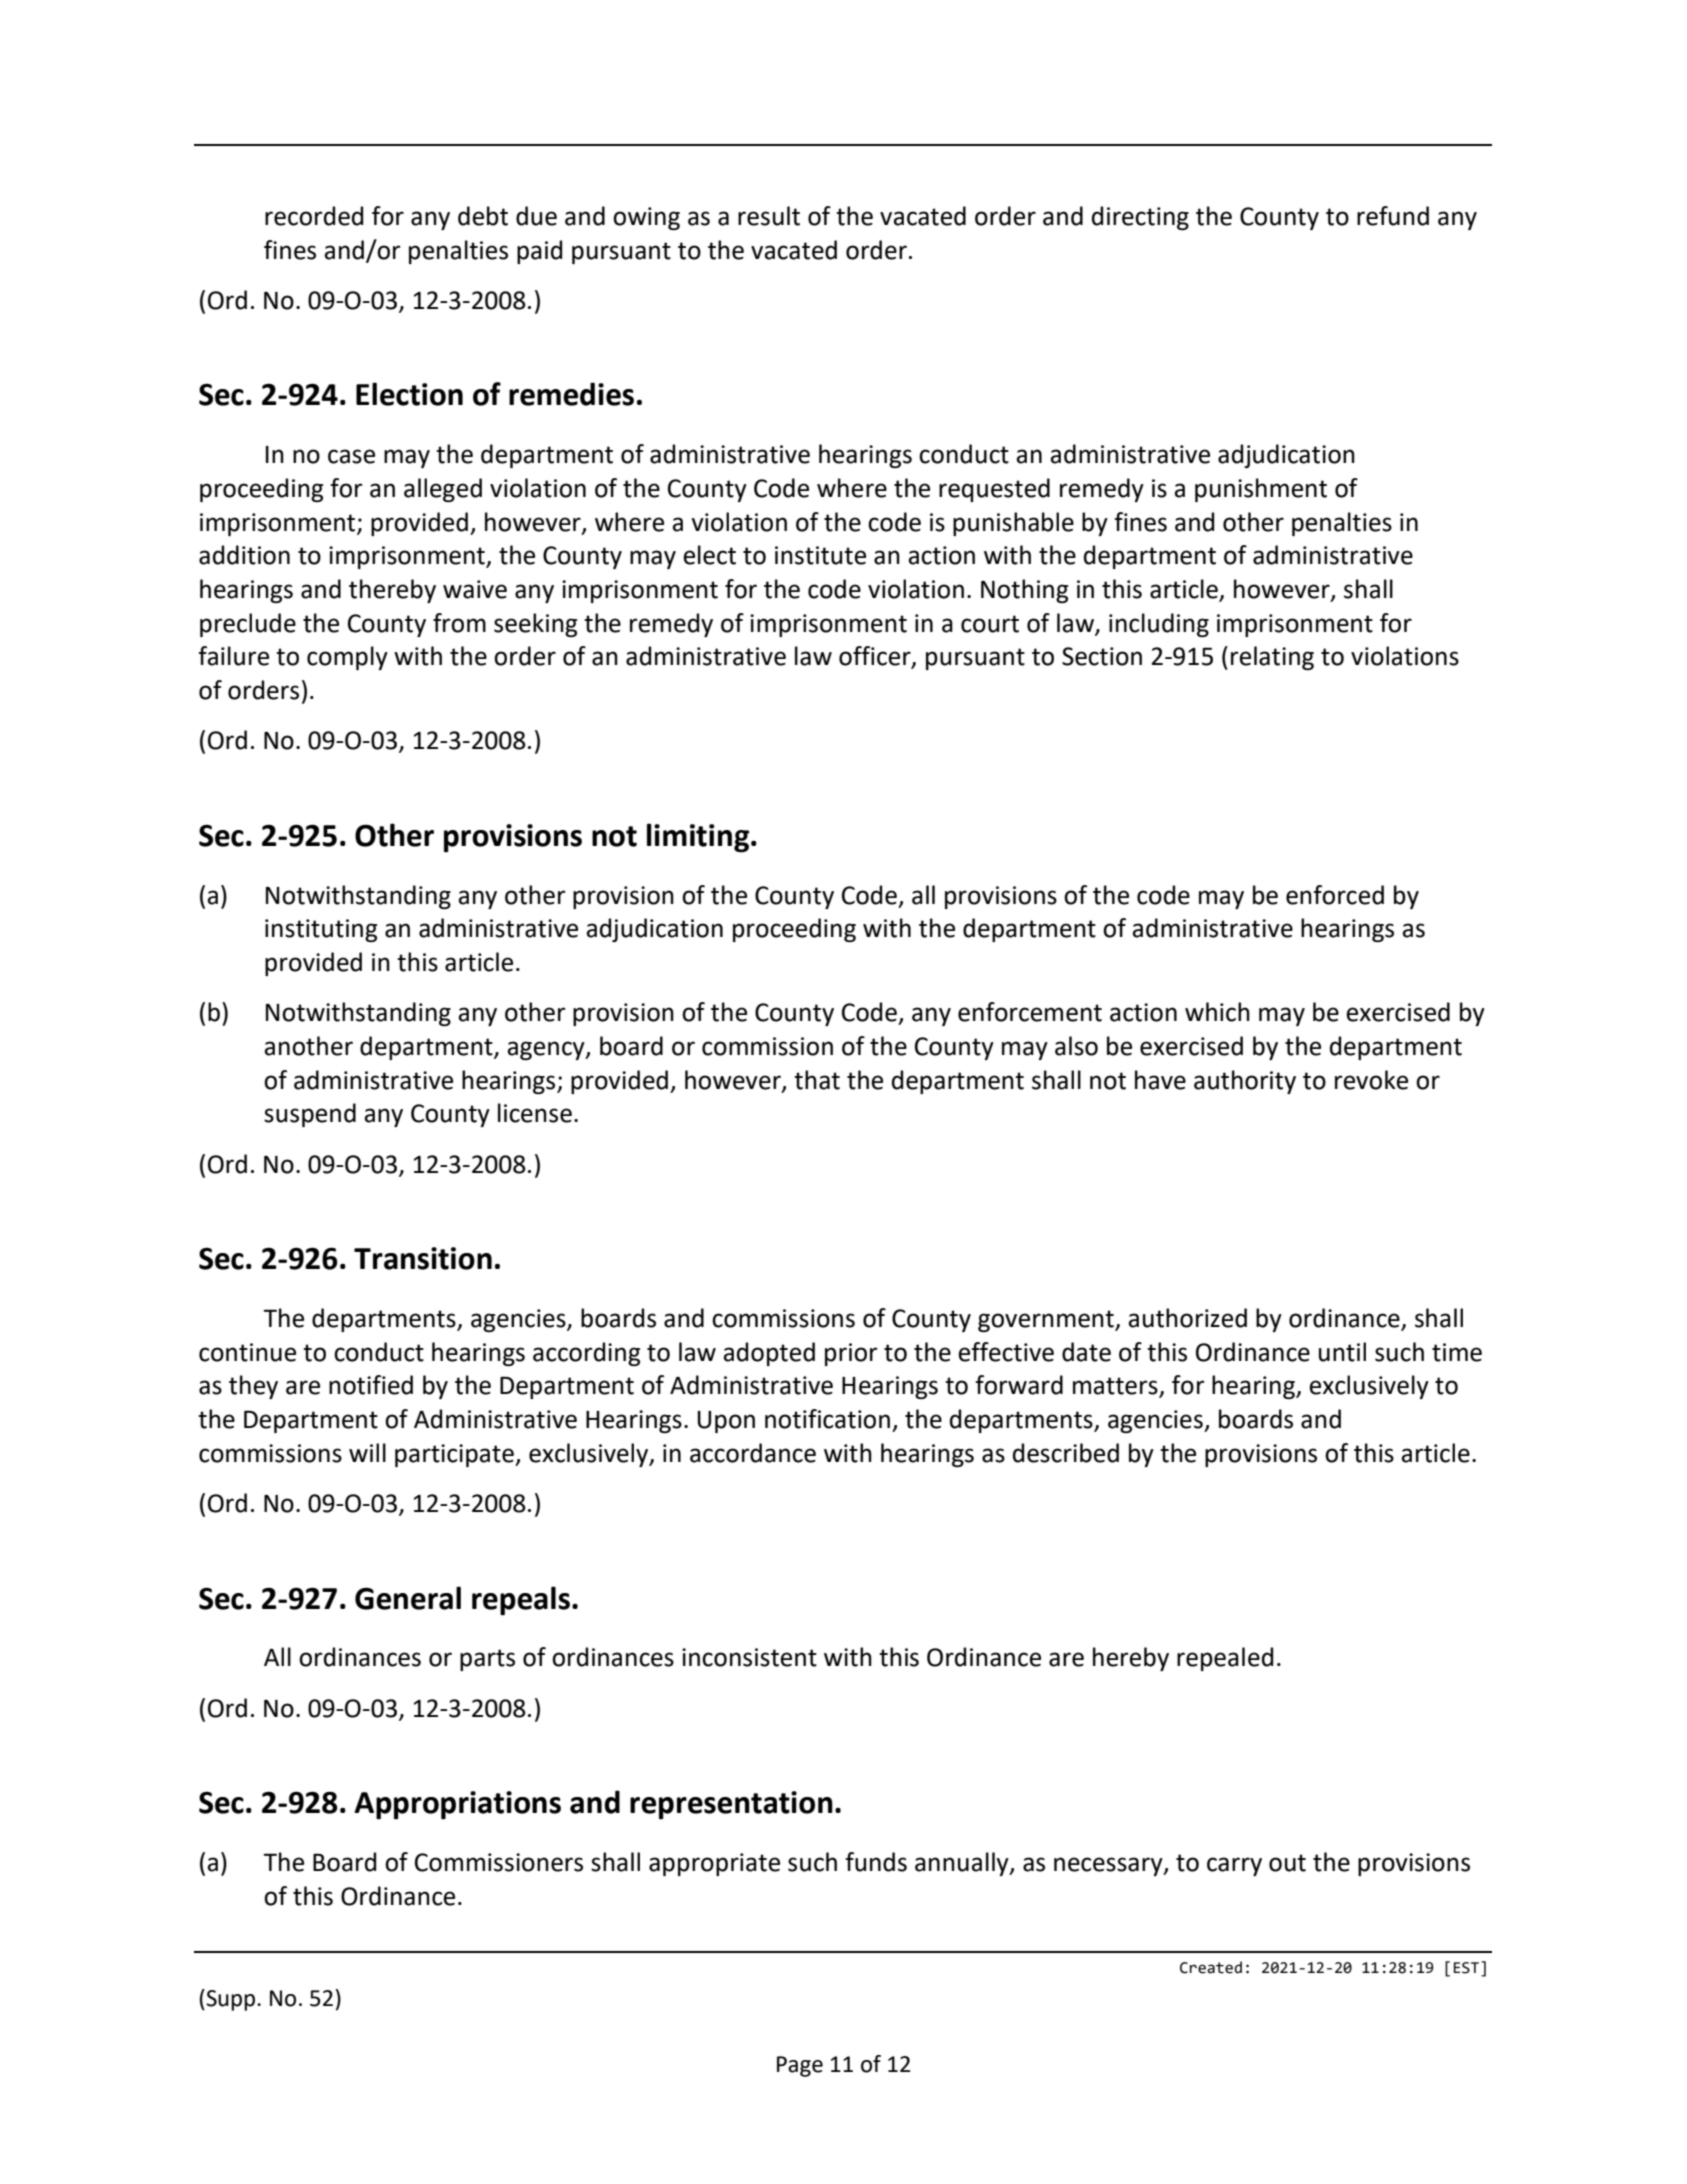  What do you see at coordinates (769, 216) in the page?
I see `result` at bounding box center [769, 216].
